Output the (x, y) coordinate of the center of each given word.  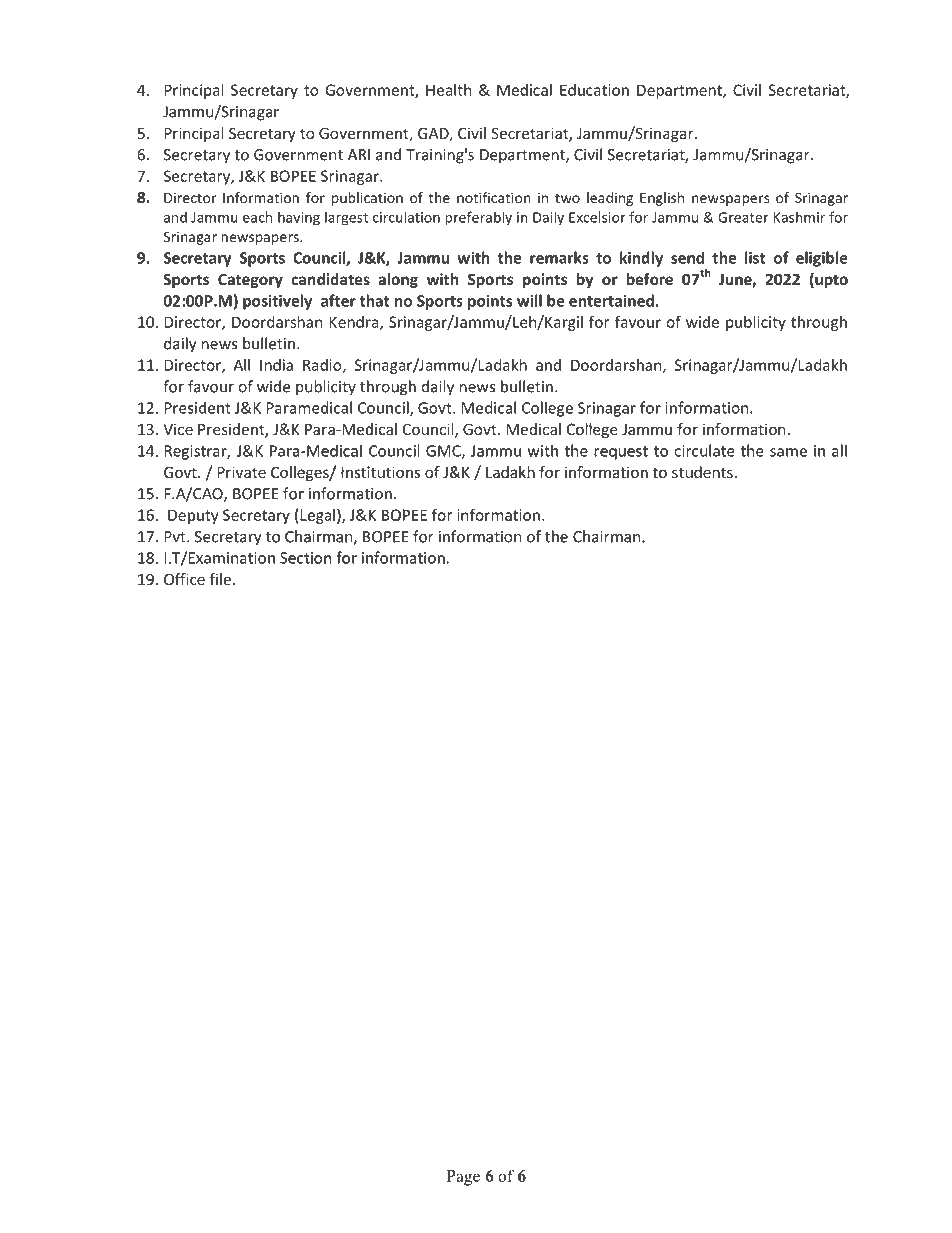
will (529, 300)
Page (463, 1178)
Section (305, 558)
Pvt (176, 537)
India (276, 365)
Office (184, 579)
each (257, 217)
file (220, 579)
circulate (704, 450)
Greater (743, 217)
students (702, 472)
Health (448, 90)
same (788, 452)
